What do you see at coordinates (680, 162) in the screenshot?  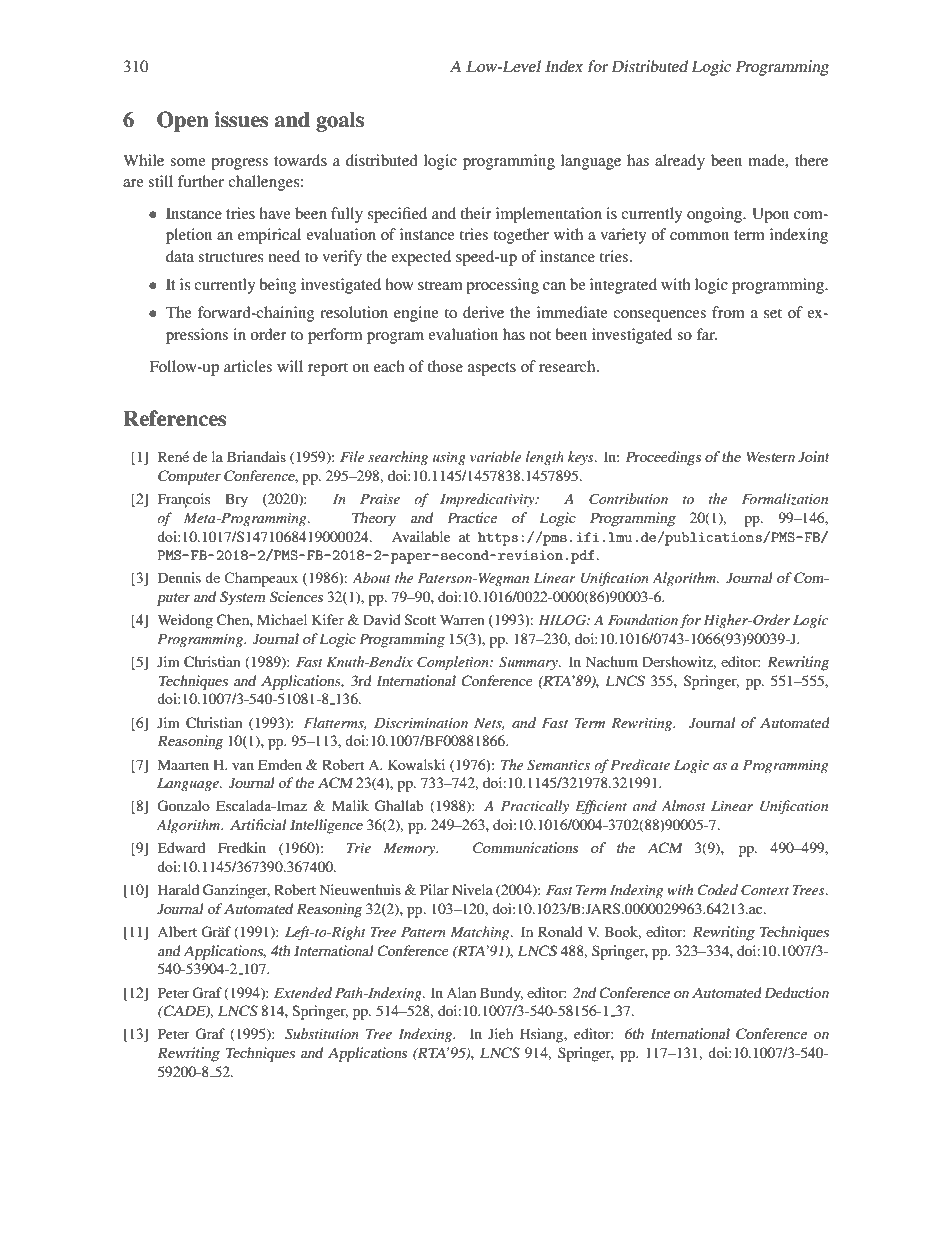 I see `already` at bounding box center [680, 162].
